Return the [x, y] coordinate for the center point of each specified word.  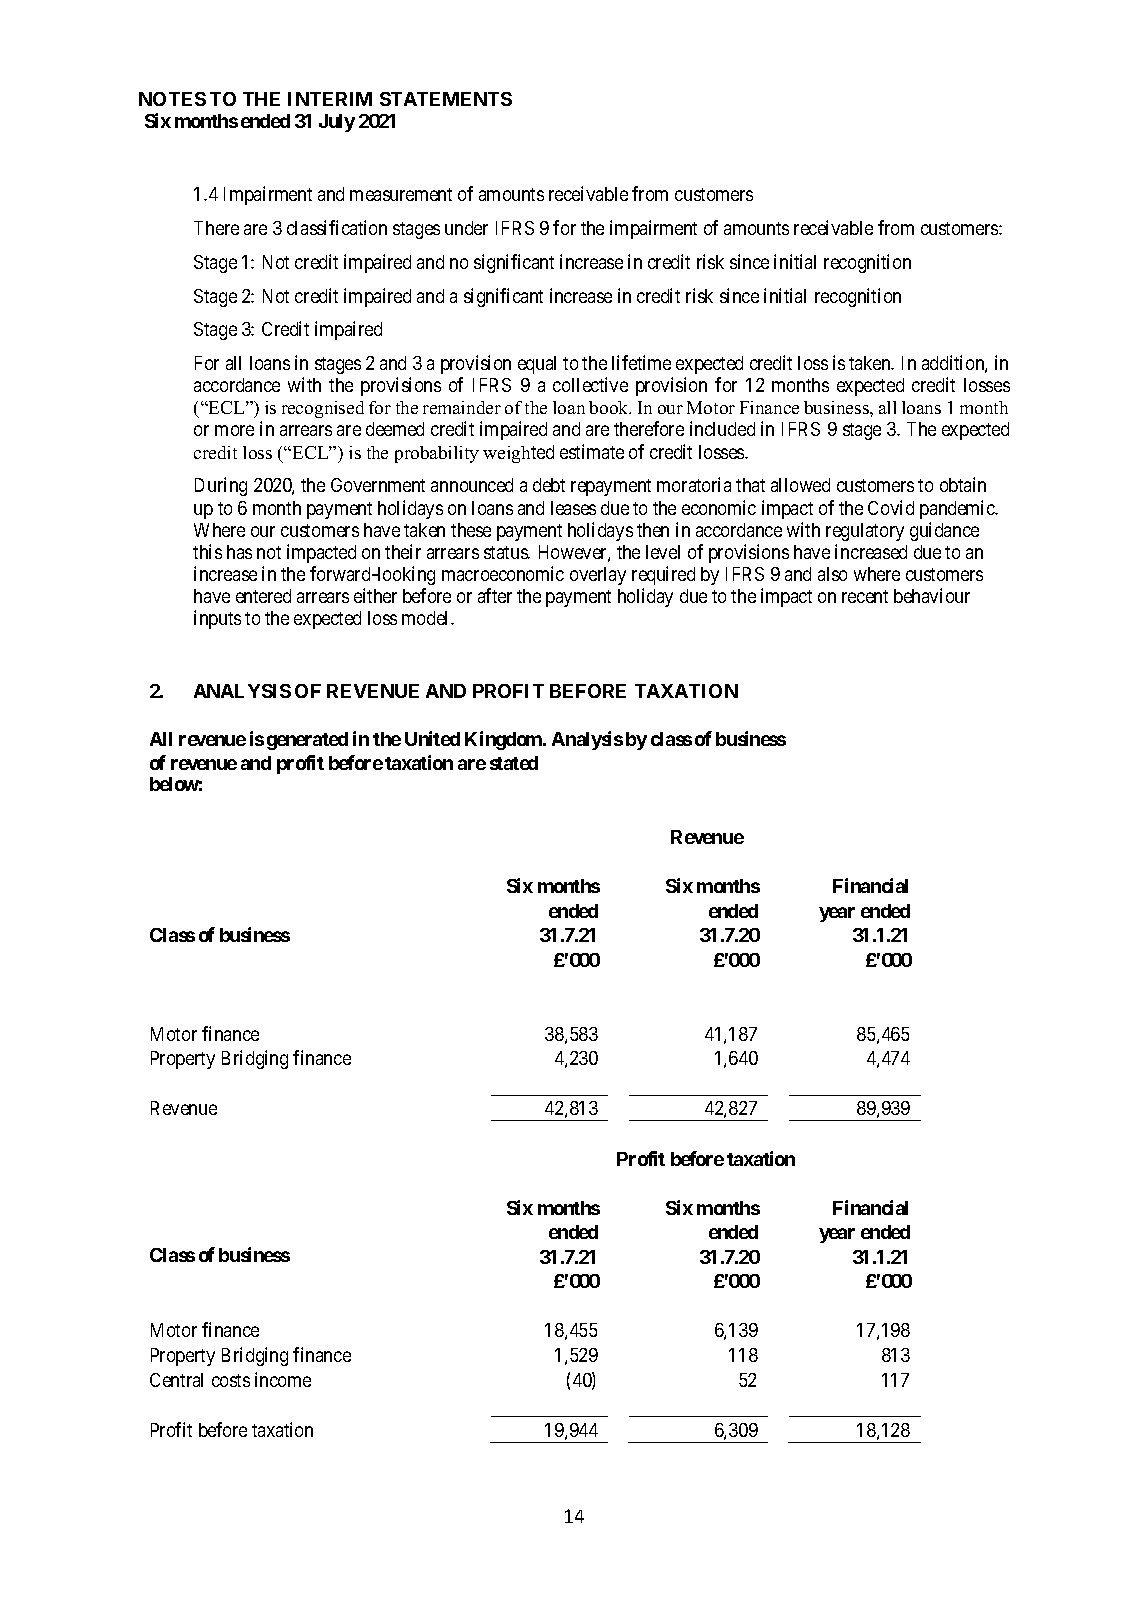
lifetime [641, 362]
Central [176, 1380]
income [283, 1379]
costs [231, 1380]
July [337, 123]
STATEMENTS [446, 99]
